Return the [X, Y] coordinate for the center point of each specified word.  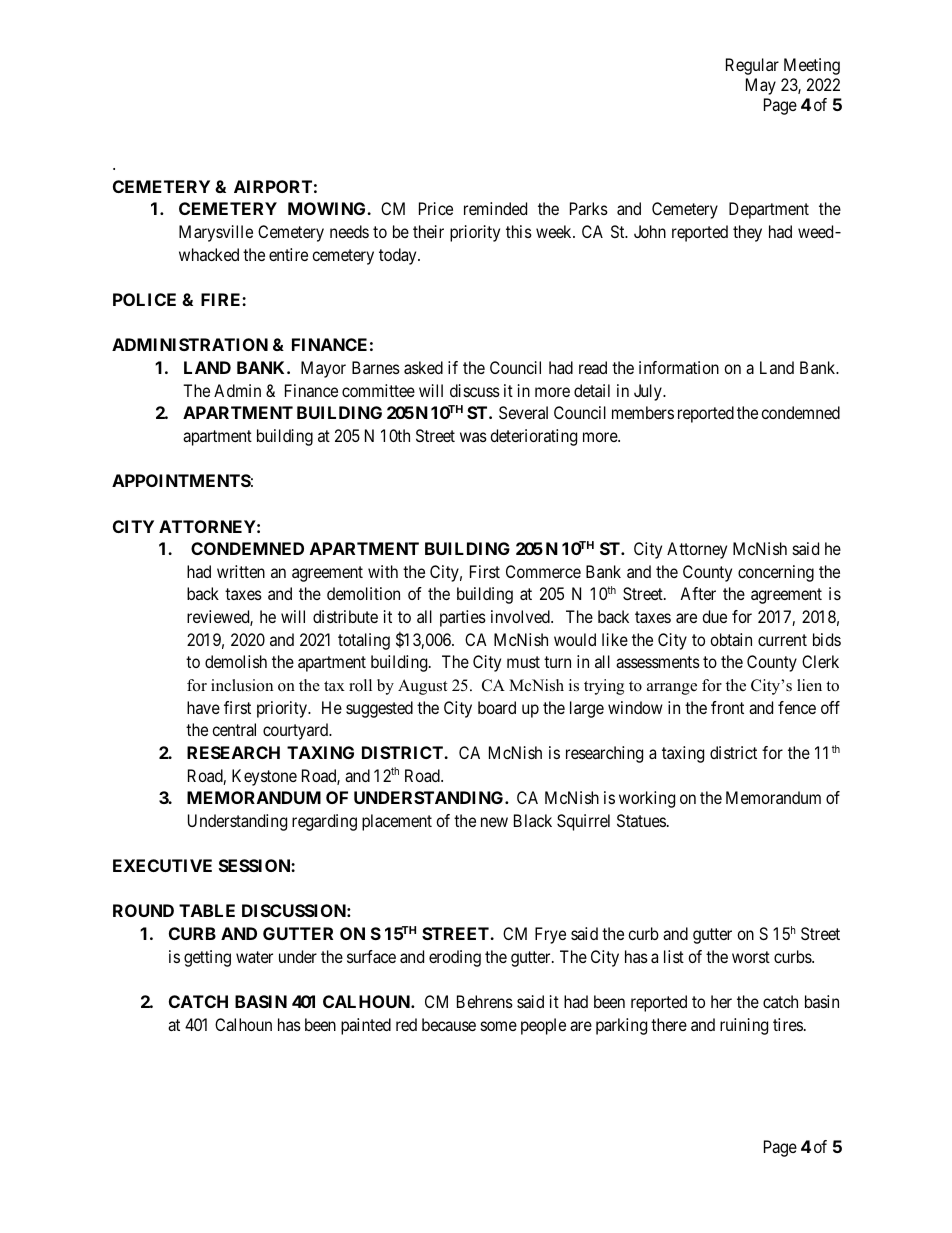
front [727, 707]
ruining [744, 1026]
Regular [752, 66]
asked [423, 367]
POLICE [144, 299]
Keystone [264, 777]
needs [349, 231]
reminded [495, 208]
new [494, 822]
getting [207, 958]
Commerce [543, 571]
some [499, 1026]
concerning [776, 573]
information [679, 367]
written [241, 571]
